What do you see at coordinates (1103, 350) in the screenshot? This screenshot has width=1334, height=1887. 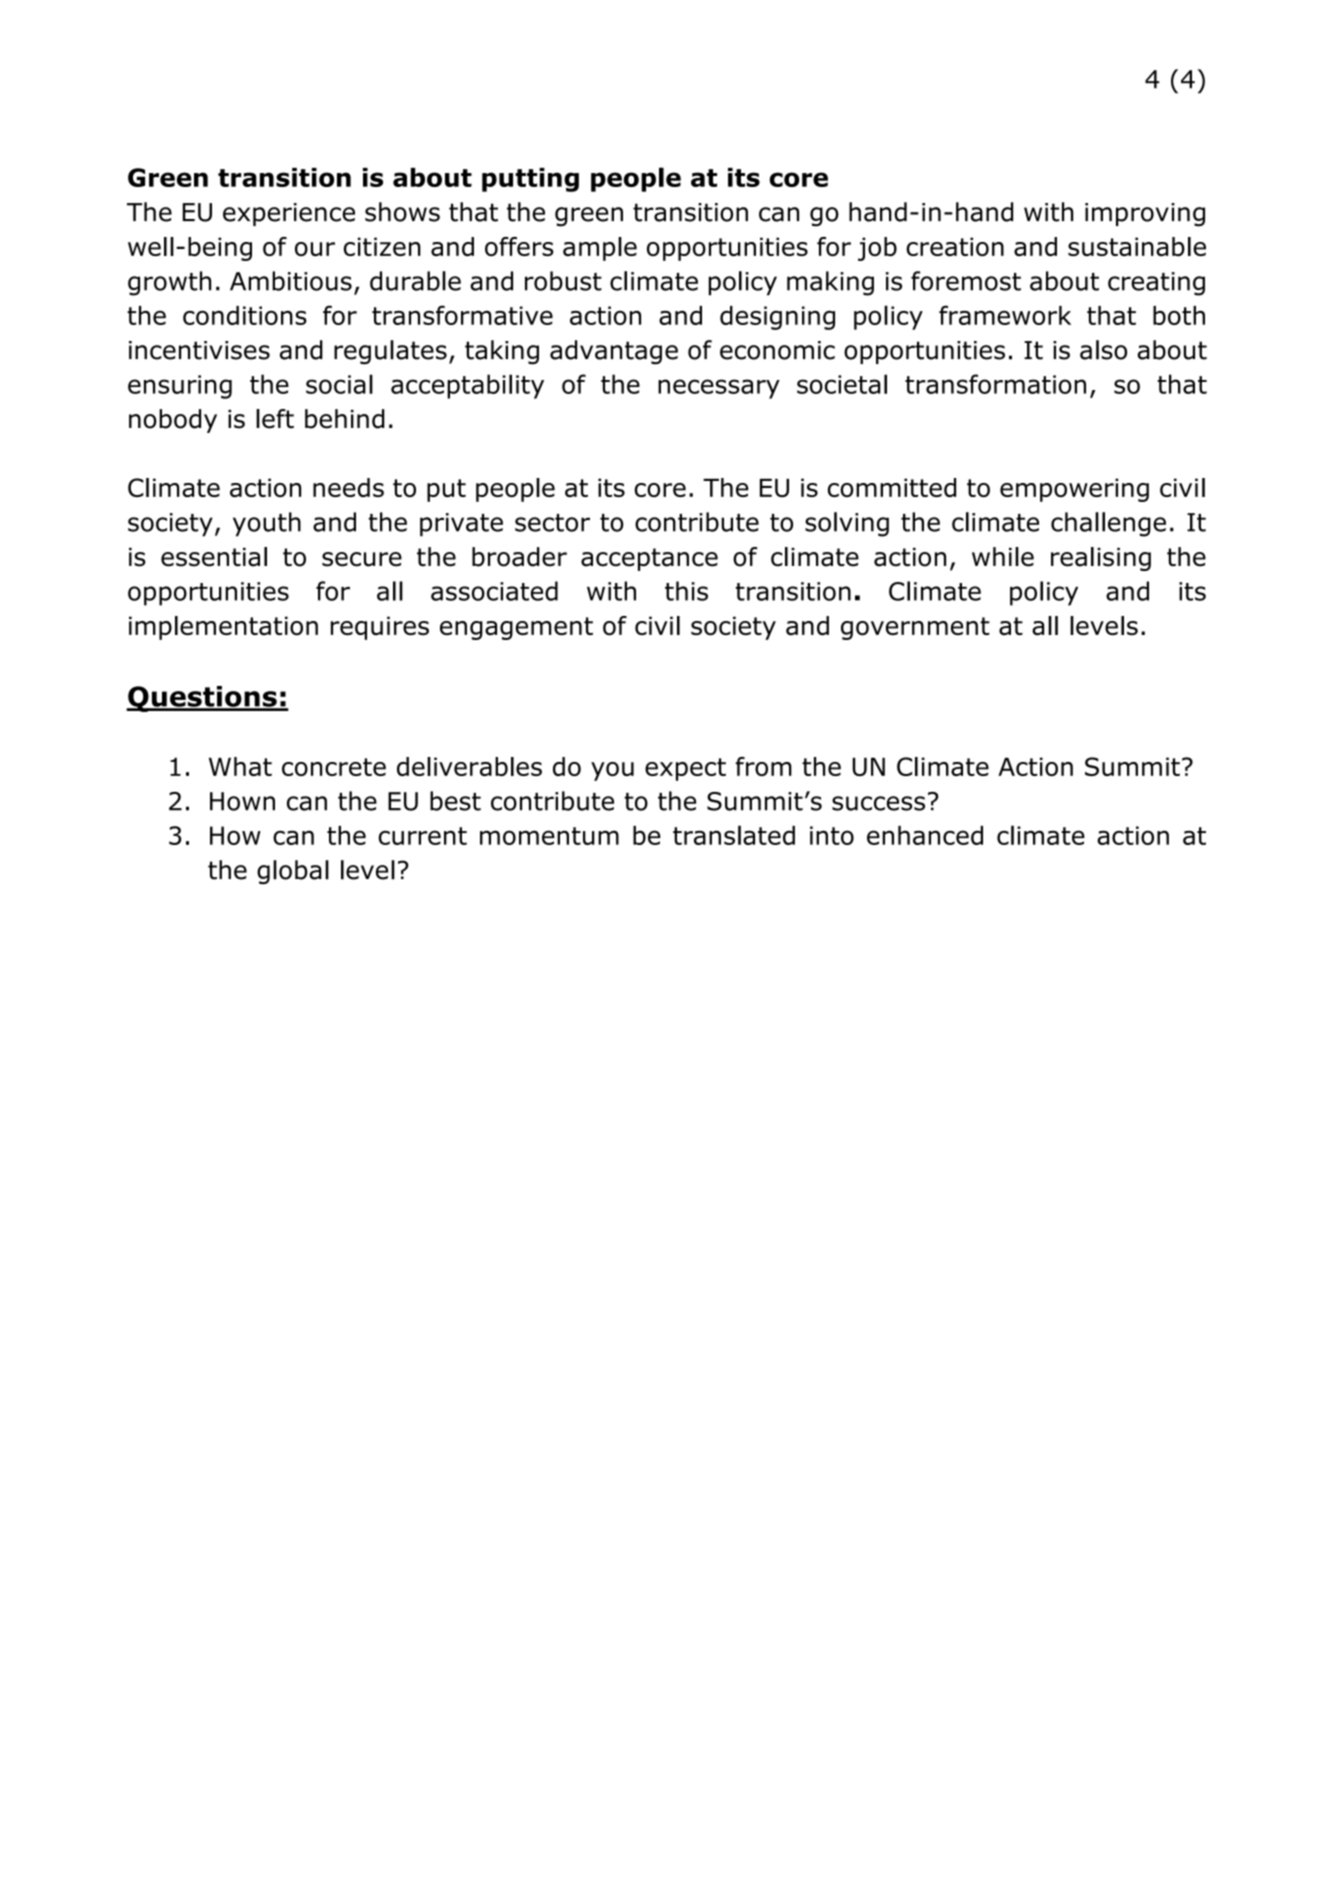 I see `also` at bounding box center [1103, 350].
